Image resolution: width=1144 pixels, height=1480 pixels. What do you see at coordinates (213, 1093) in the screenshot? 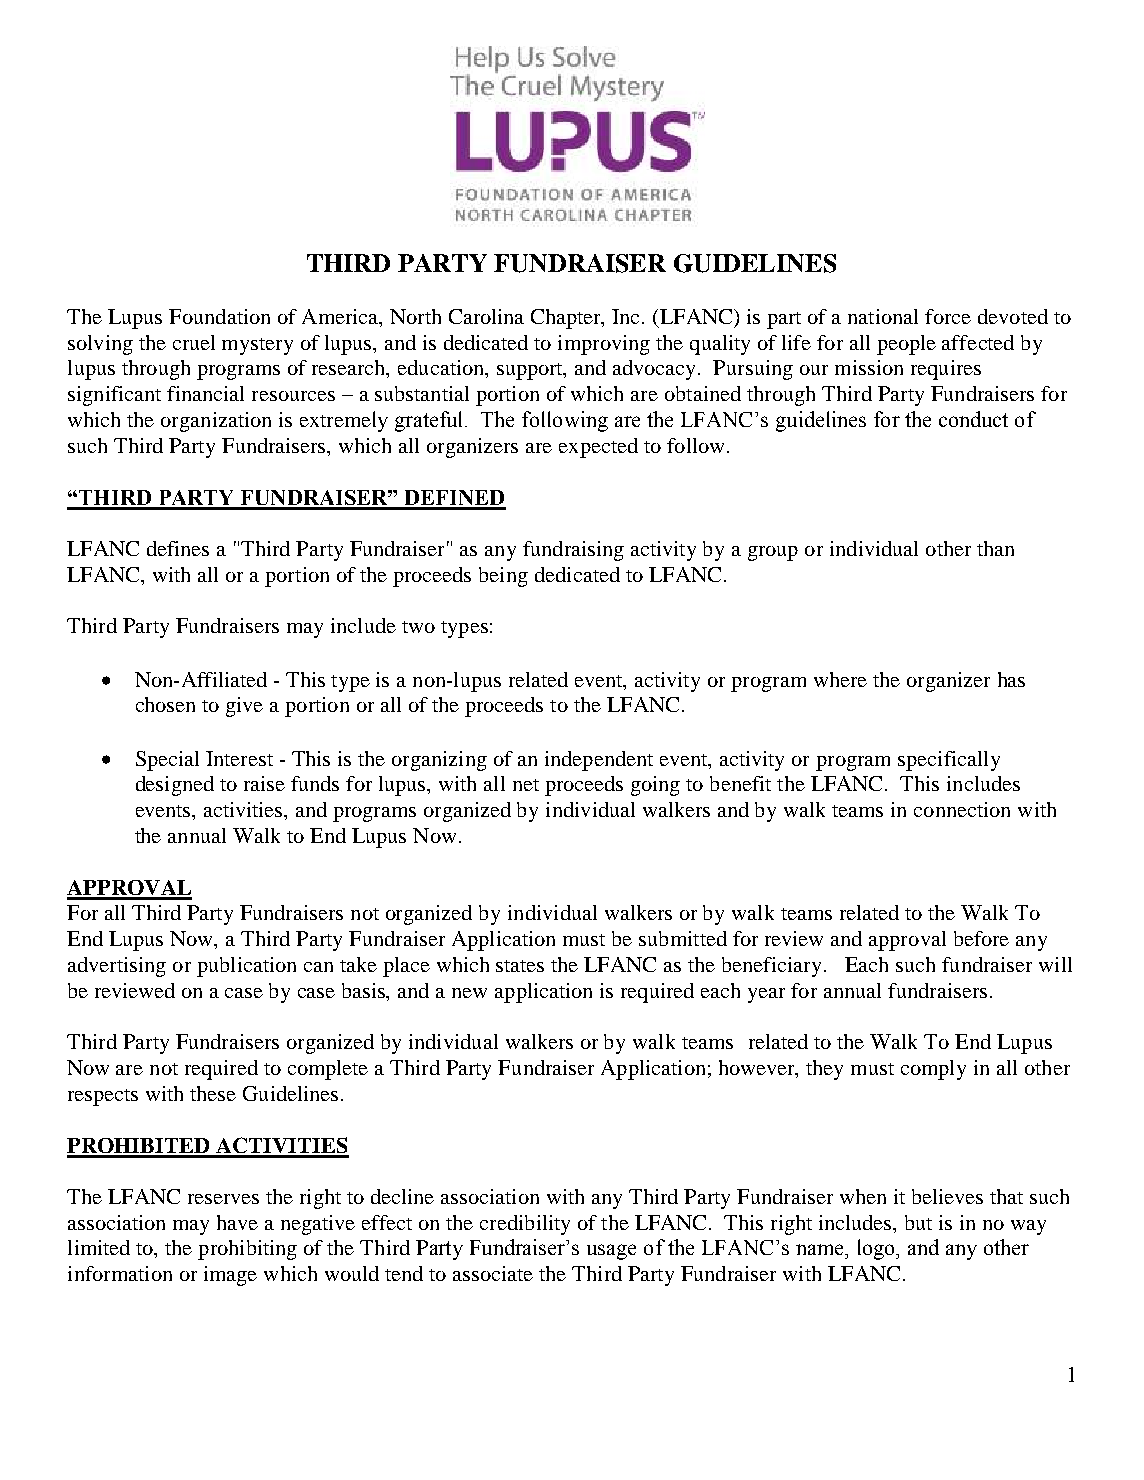
I see `these` at bounding box center [213, 1093].
